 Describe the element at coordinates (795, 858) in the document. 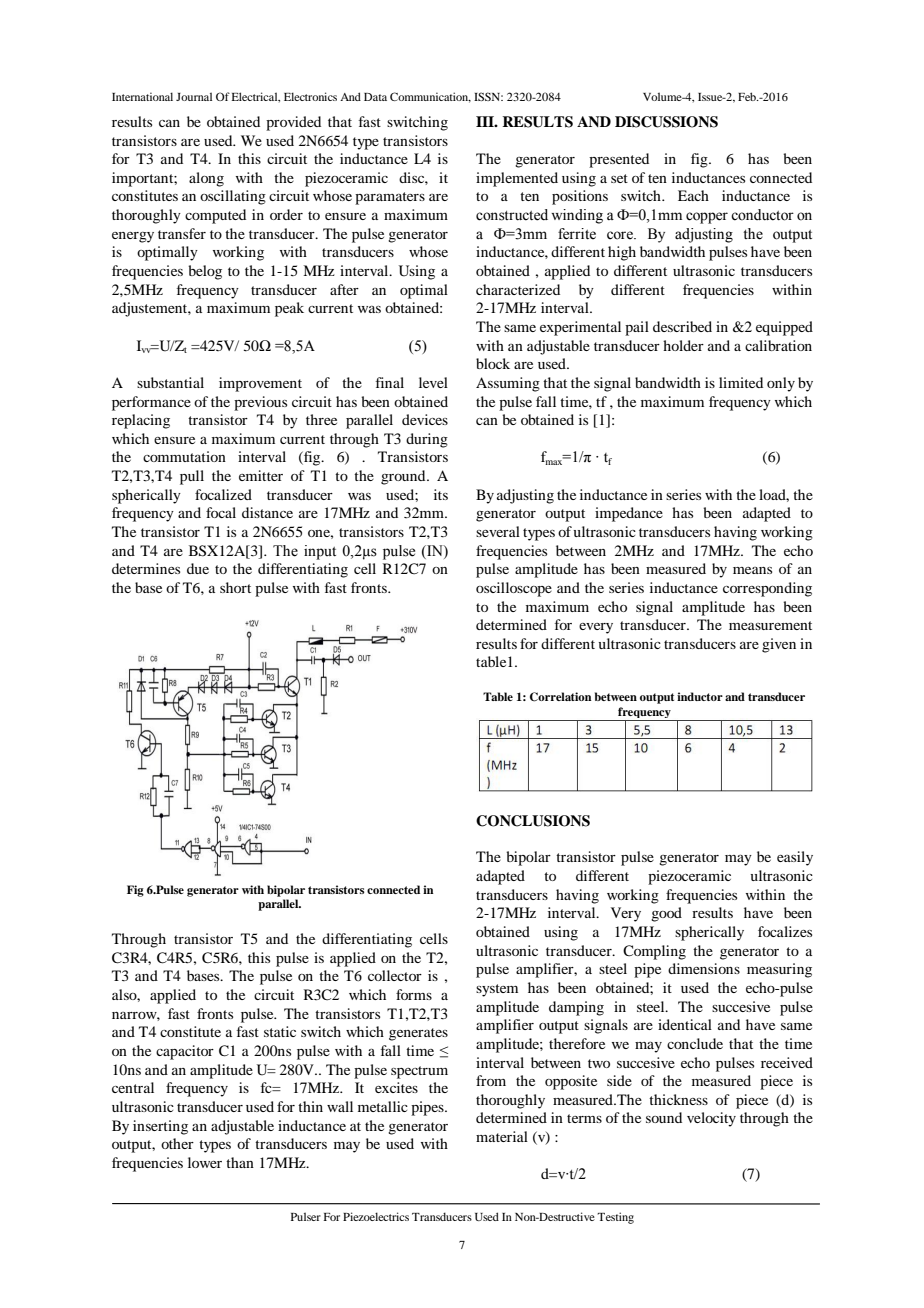

I see `easily` at that location.
